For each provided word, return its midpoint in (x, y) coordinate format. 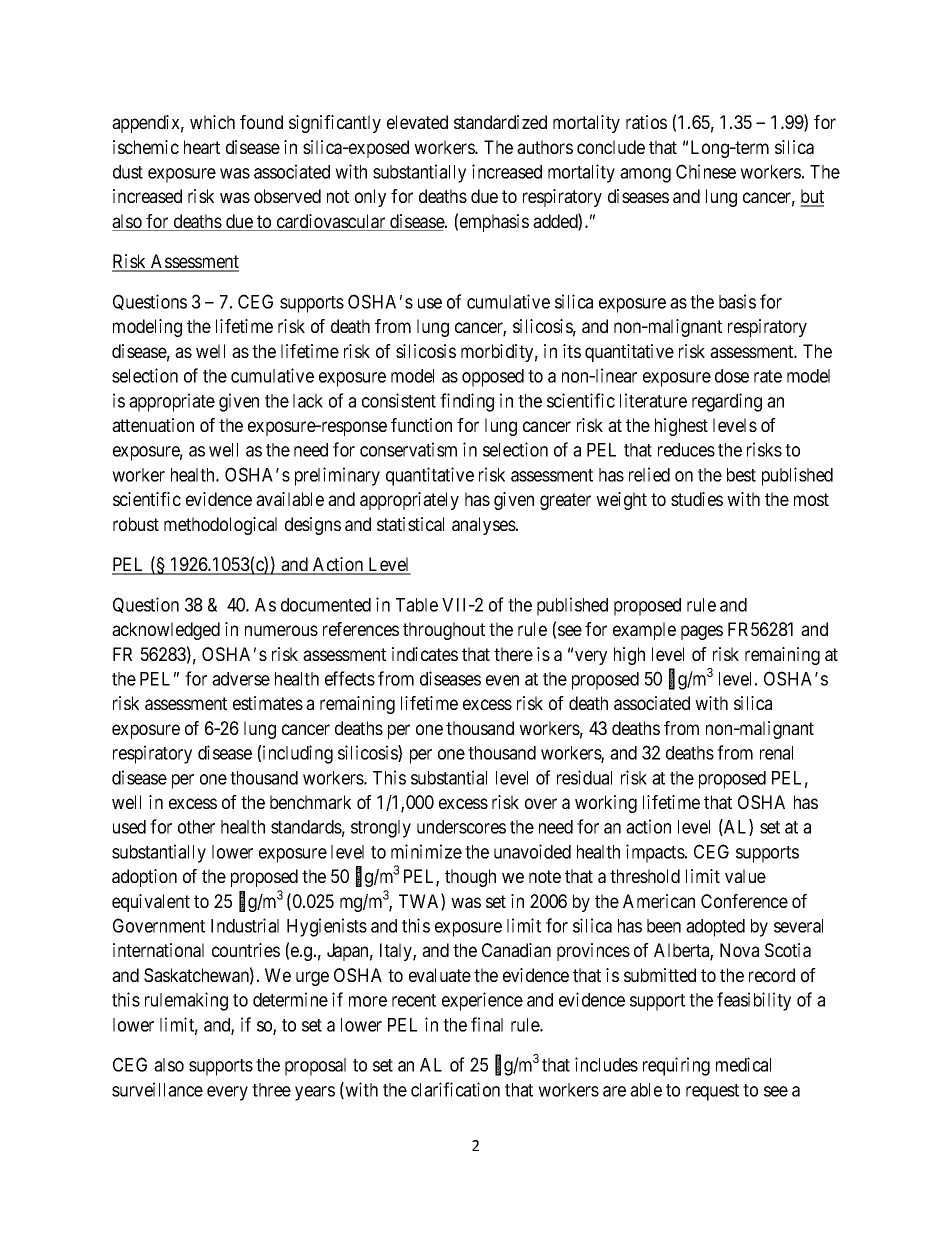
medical (743, 1064)
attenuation (153, 425)
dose (732, 376)
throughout (444, 631)
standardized (500, 122)
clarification (455, 1089)
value (745, 876)
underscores (461, 827)
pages (702, 632)
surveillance (157, 1089)
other (196, 827)
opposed (493, 378)
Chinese (706, 171)
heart (202, 147)
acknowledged (166, 631)
